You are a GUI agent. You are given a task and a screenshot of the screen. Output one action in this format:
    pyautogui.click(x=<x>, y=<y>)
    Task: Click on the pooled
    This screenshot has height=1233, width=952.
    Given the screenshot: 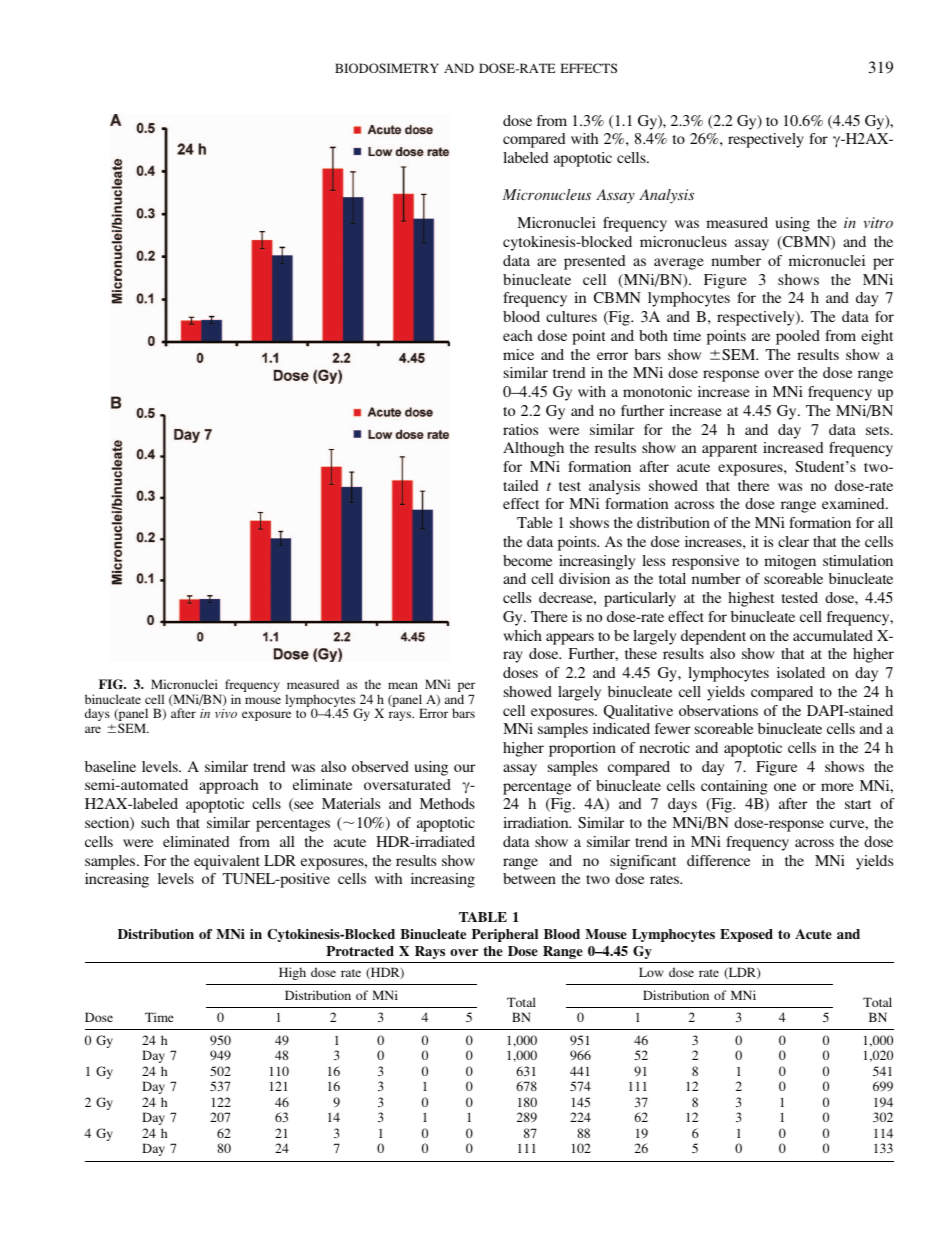 What is the action you would take?
    pyautogui.click(x=798, y=337)
